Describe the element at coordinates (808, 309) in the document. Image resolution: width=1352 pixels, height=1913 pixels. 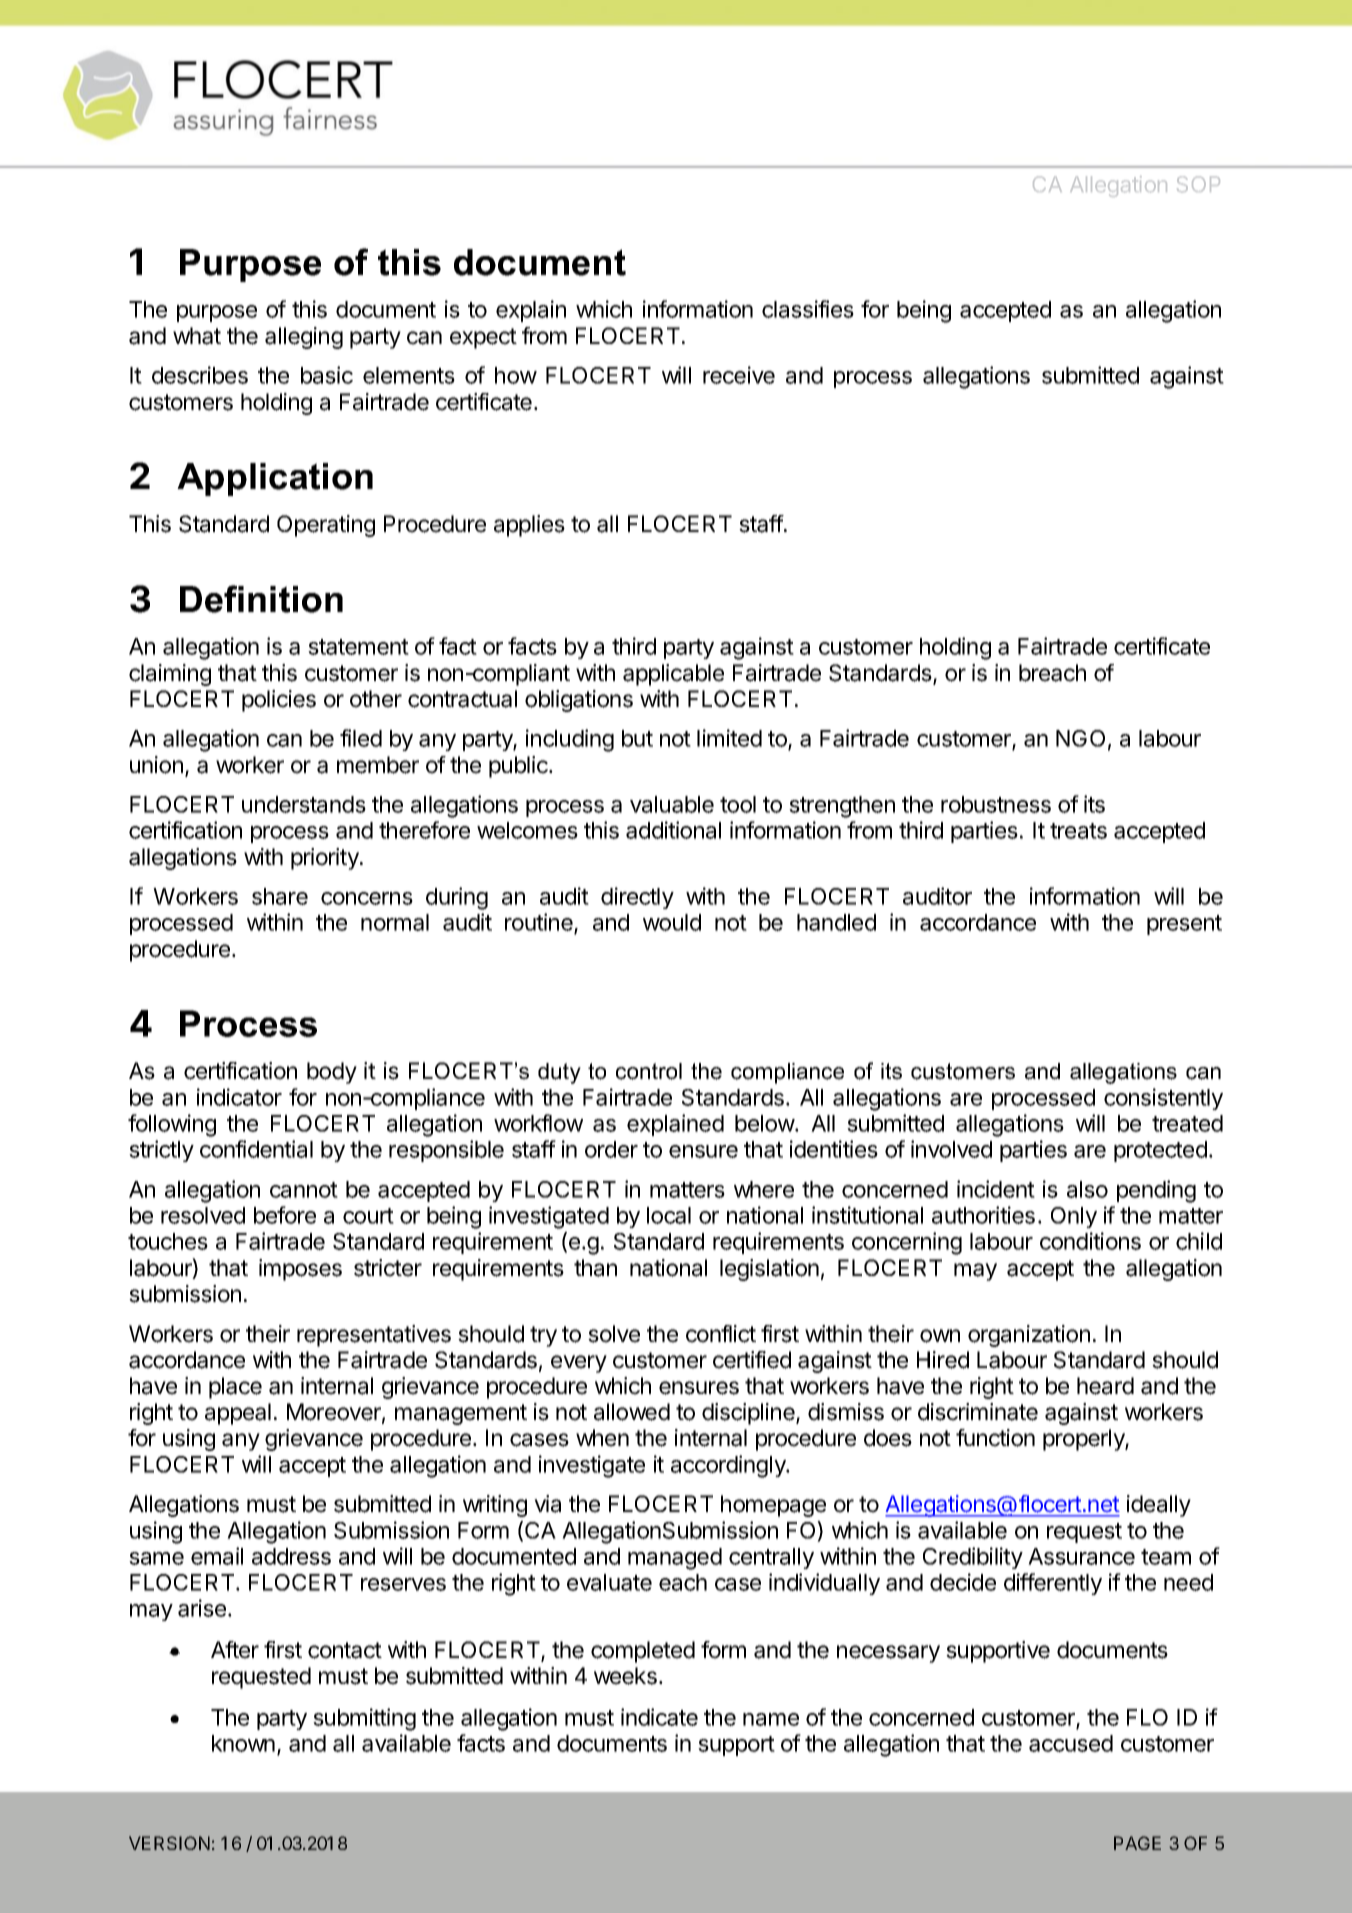
I see `classifies` at that location.
